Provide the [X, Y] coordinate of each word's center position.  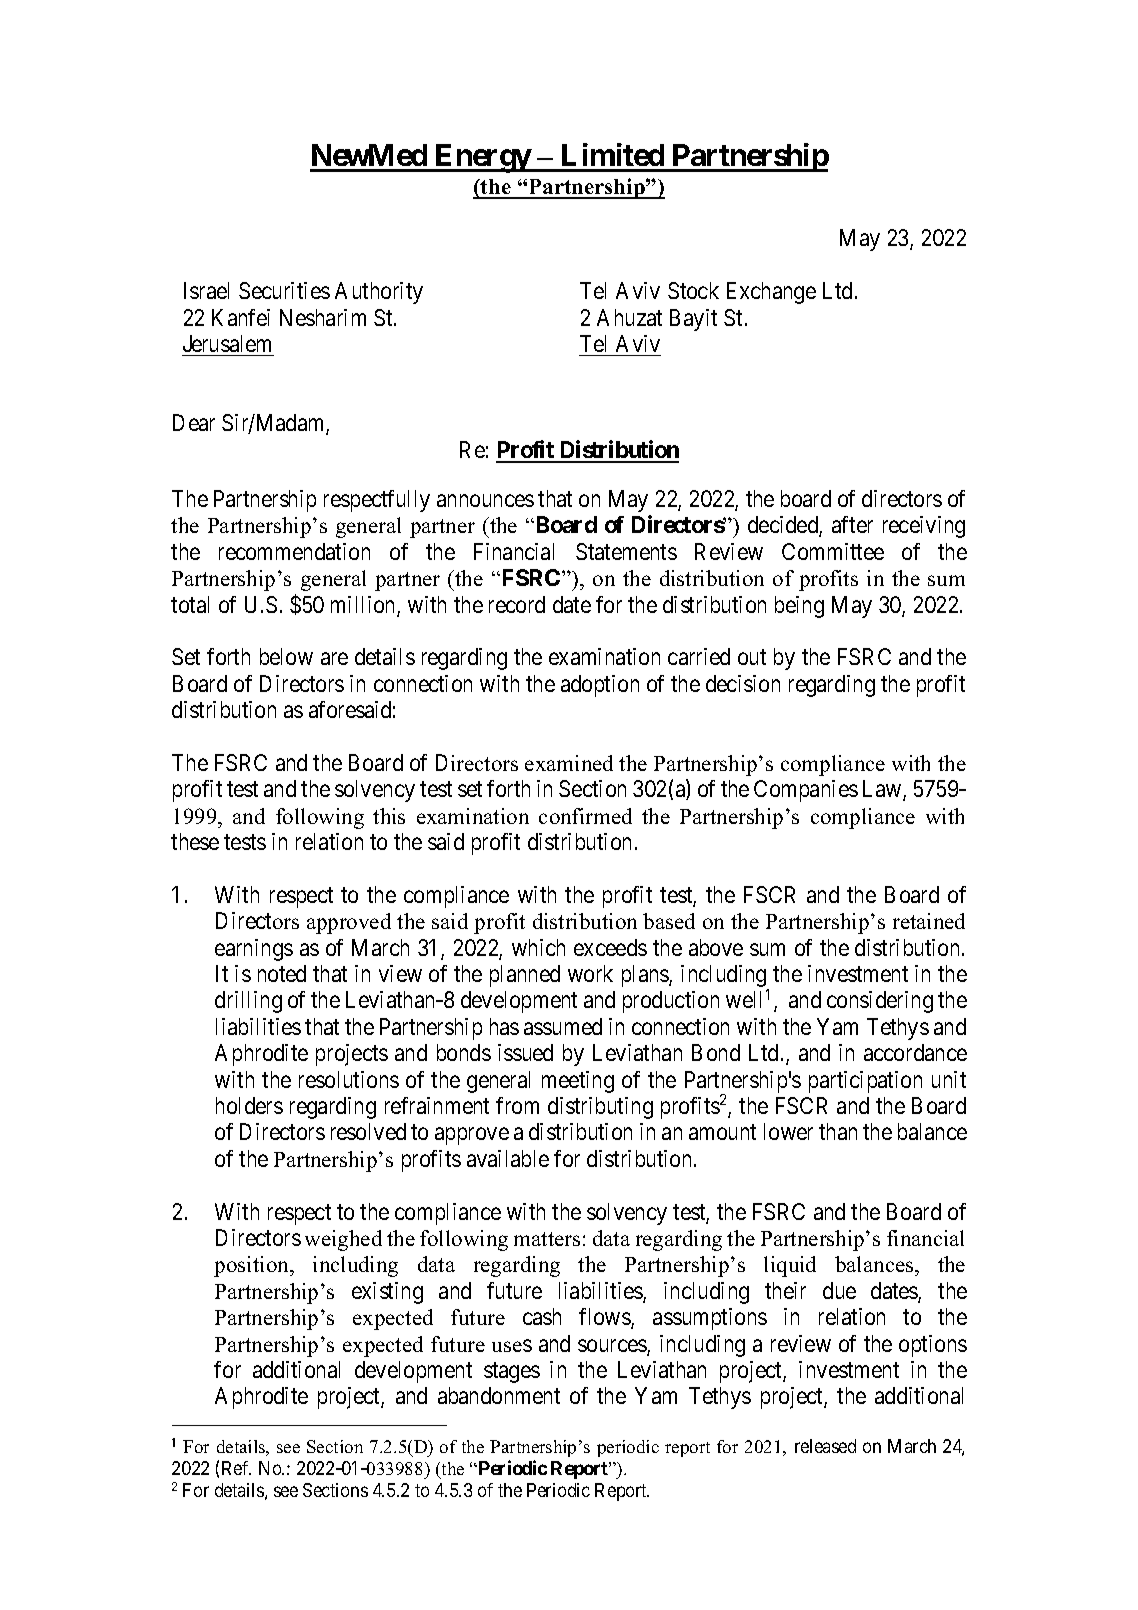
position [252, 1266]
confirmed [585, 816]
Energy [482, 158]
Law [883, 790]
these [195, 841]
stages [512, 1373]
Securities [284, 290]
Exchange [771, 293]
